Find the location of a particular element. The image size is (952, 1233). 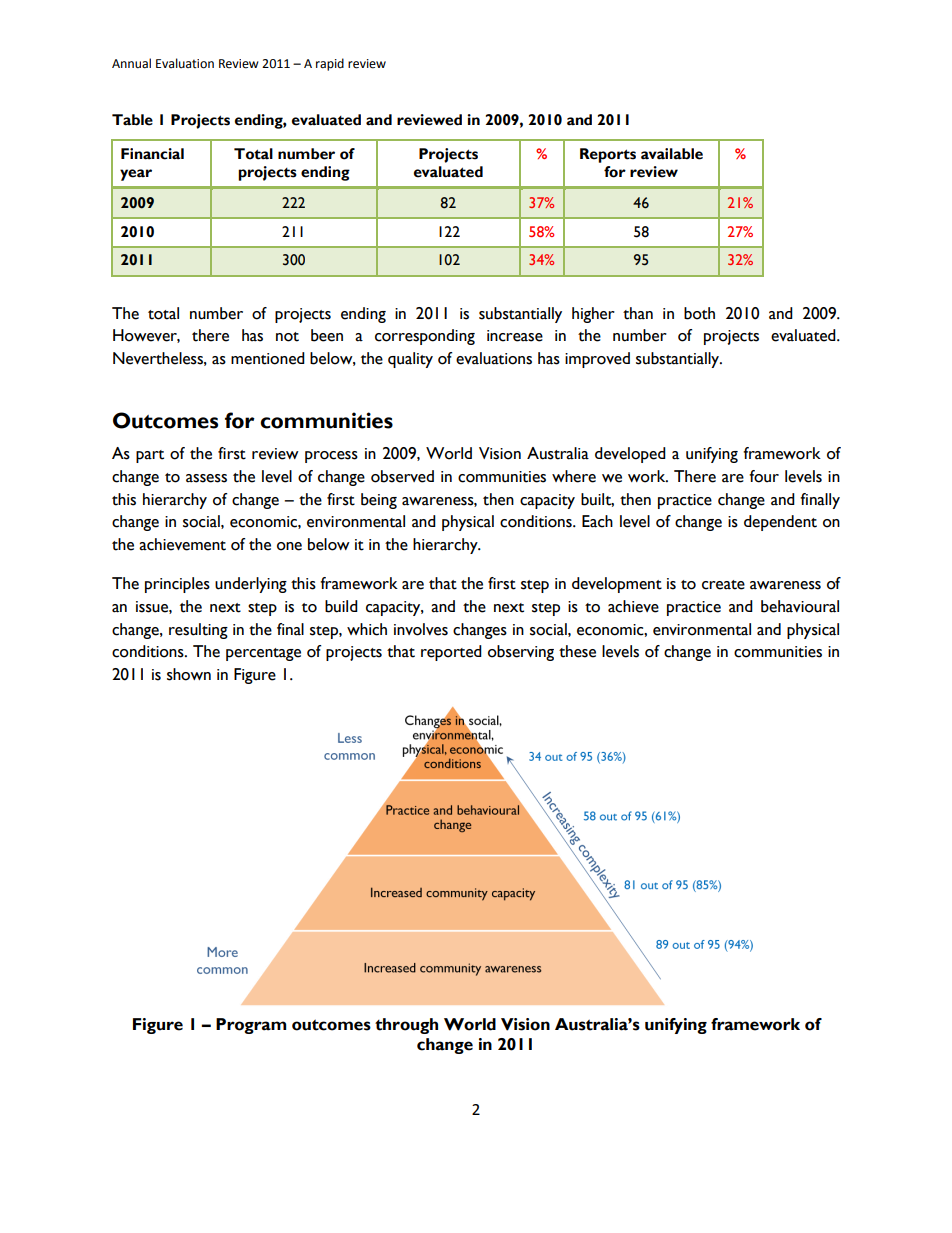

both is located at coordinates (699, 313).
